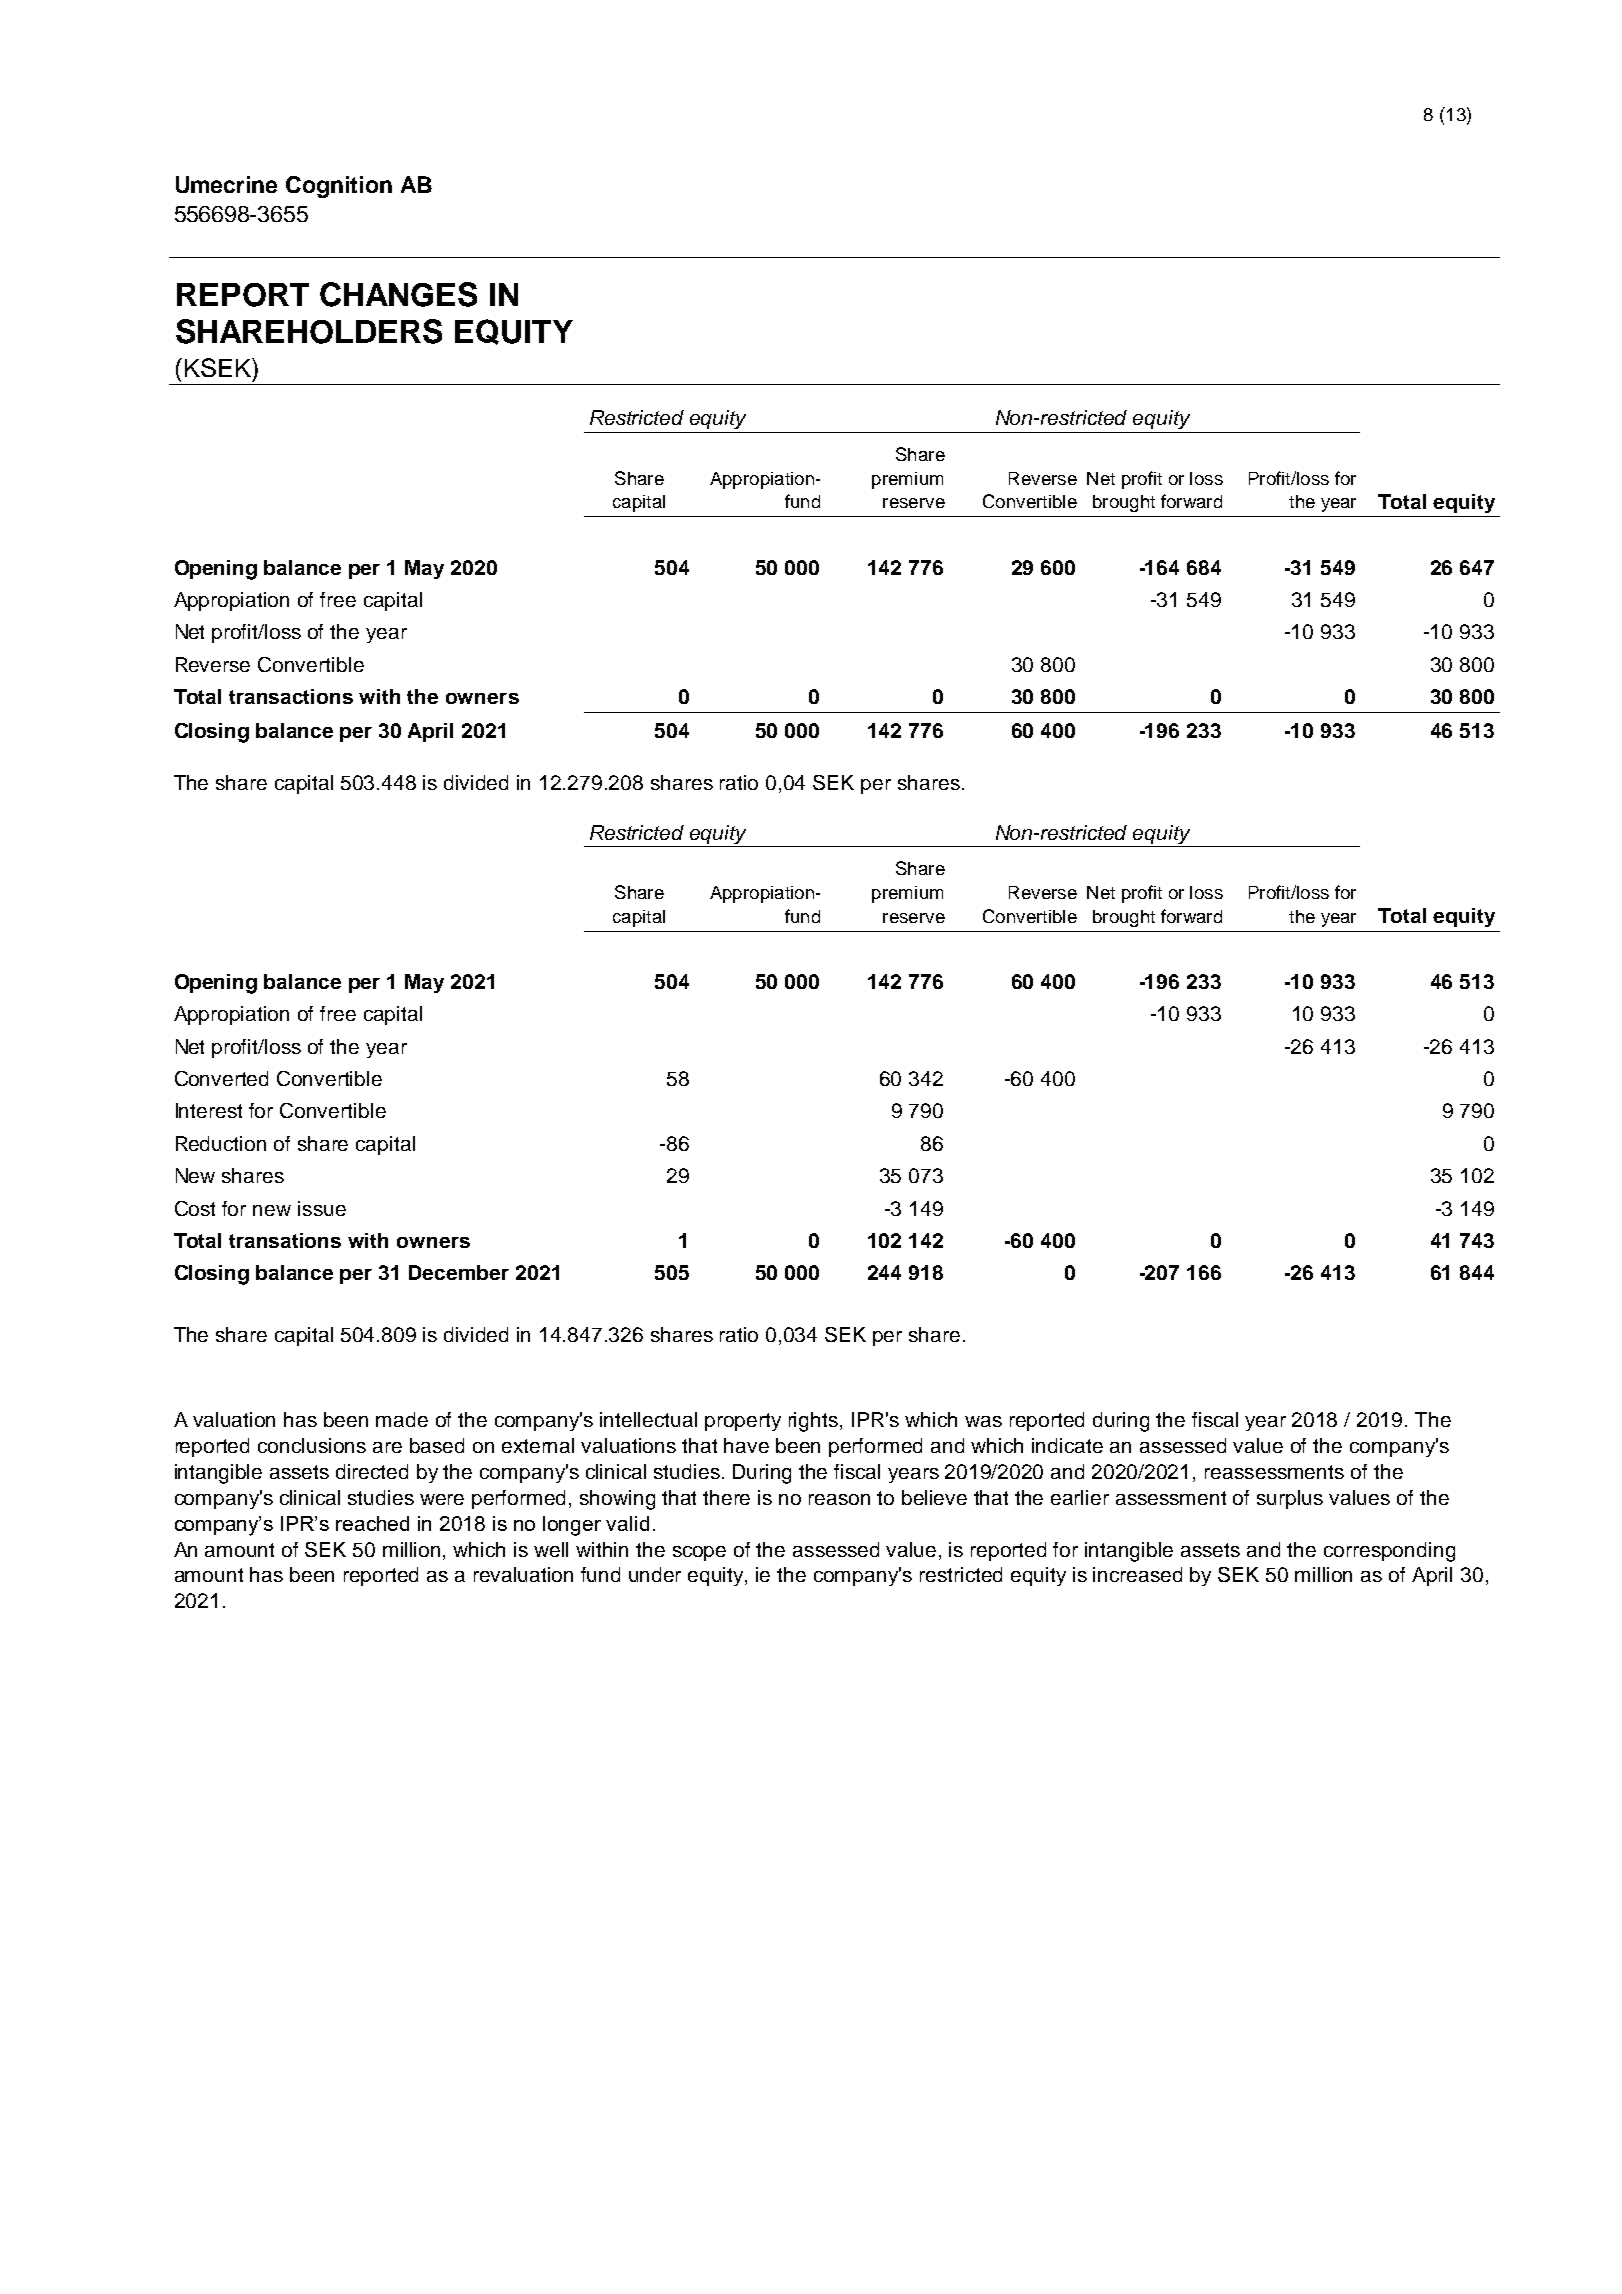 Image resolution: width=1622 pixels, height=2294 pixels. What do you see at coordinates (459, 1272) in the screenshot?
I see `December` at bounding box center [459, 1272].
